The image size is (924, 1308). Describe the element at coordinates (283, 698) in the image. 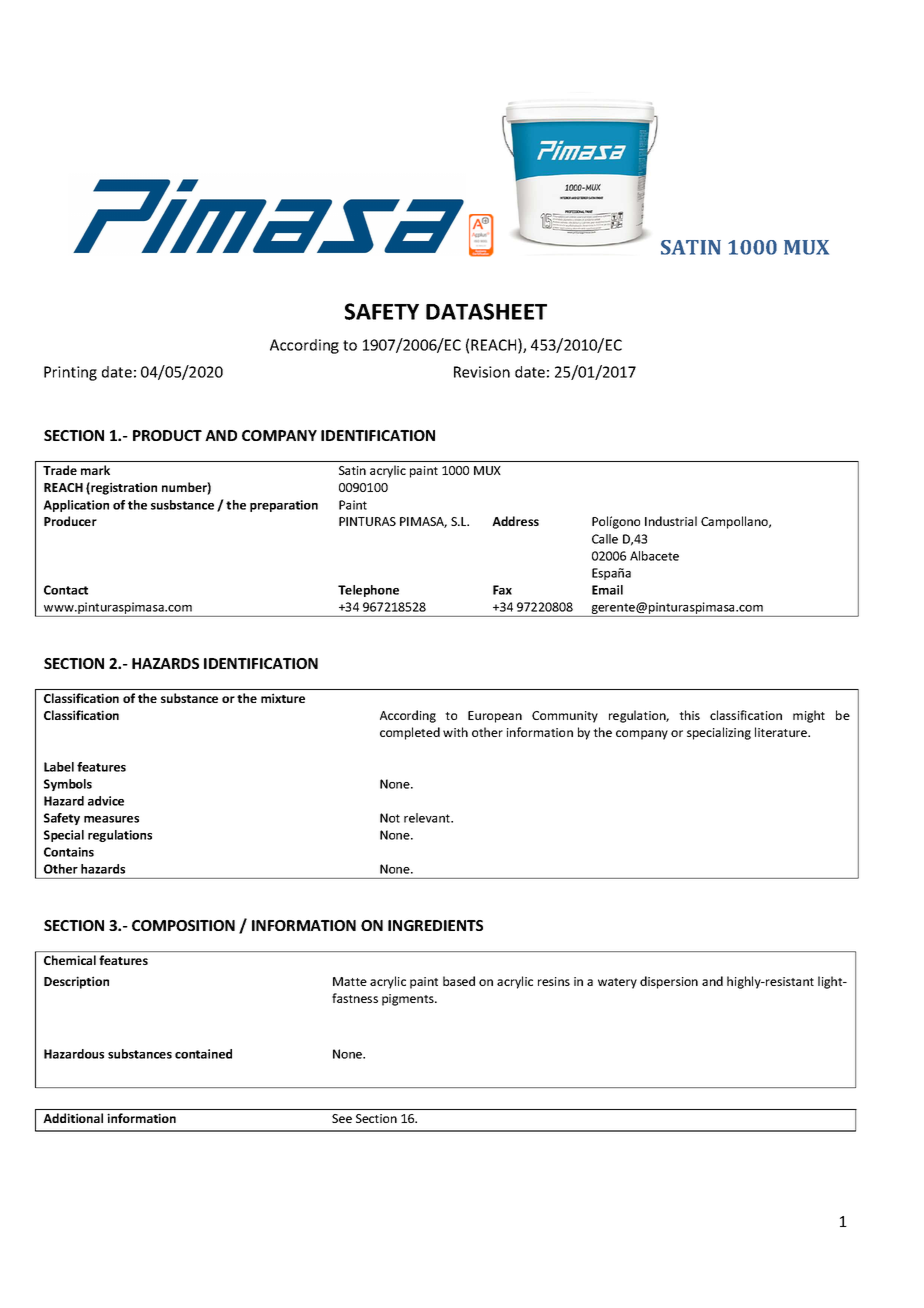

I see `mixture` at that location.
